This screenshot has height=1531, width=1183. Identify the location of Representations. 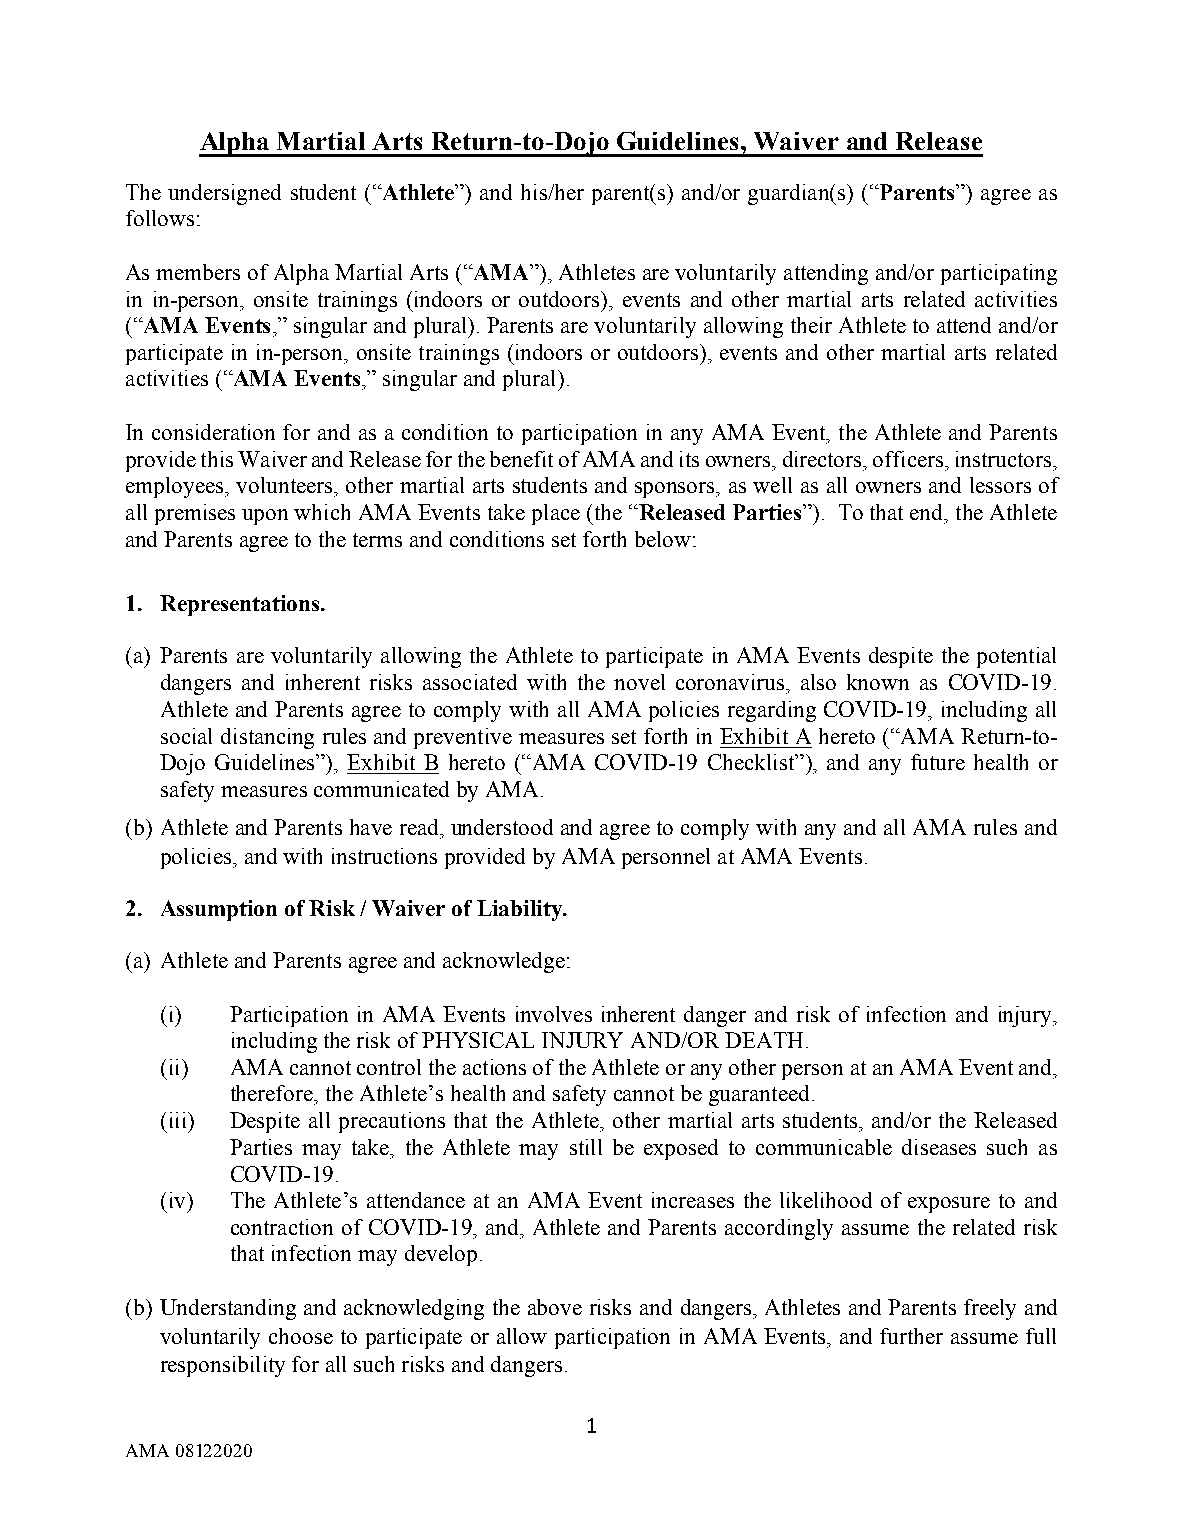
(239, 605).
